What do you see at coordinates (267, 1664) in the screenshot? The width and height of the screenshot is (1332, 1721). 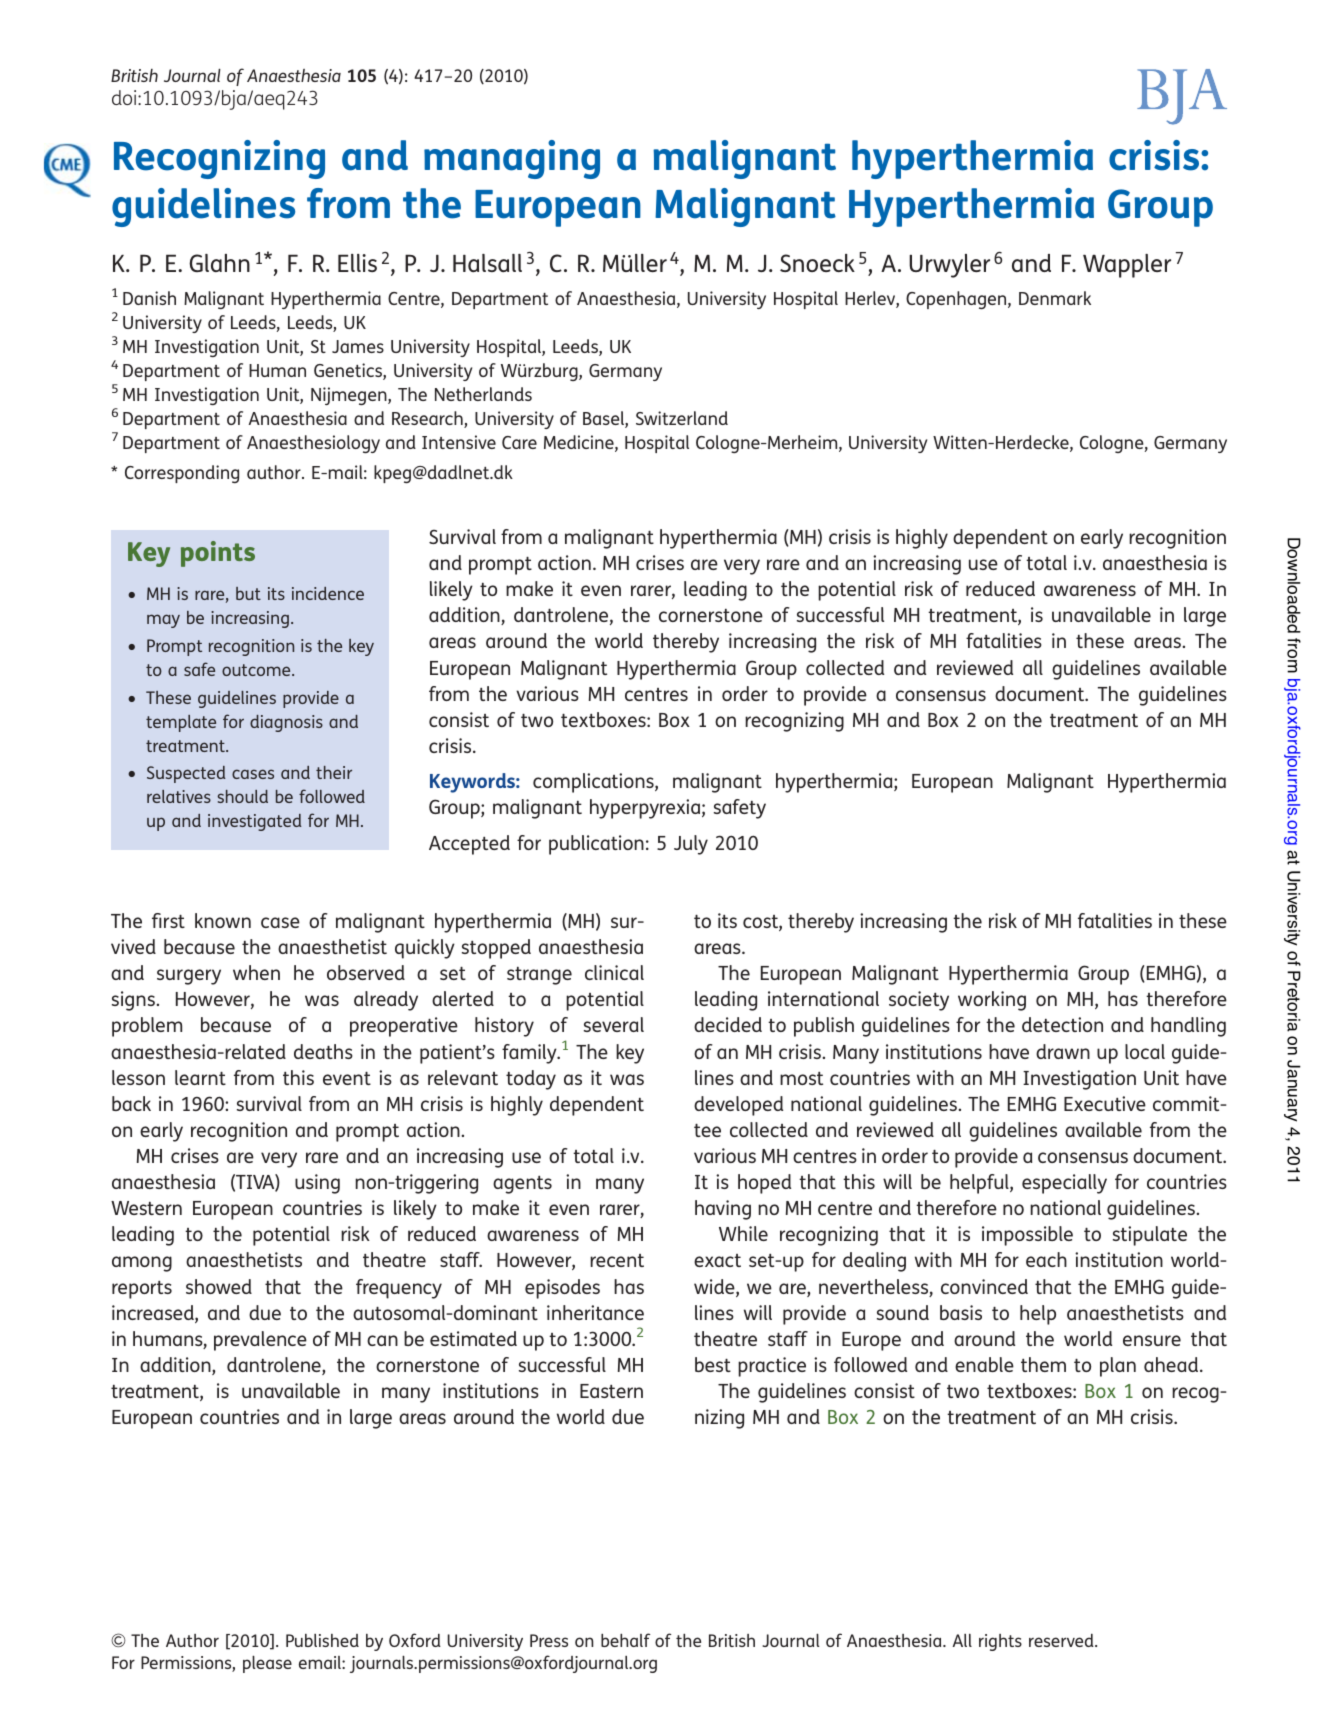 I see `please` at bounding box center [267, 1664].
